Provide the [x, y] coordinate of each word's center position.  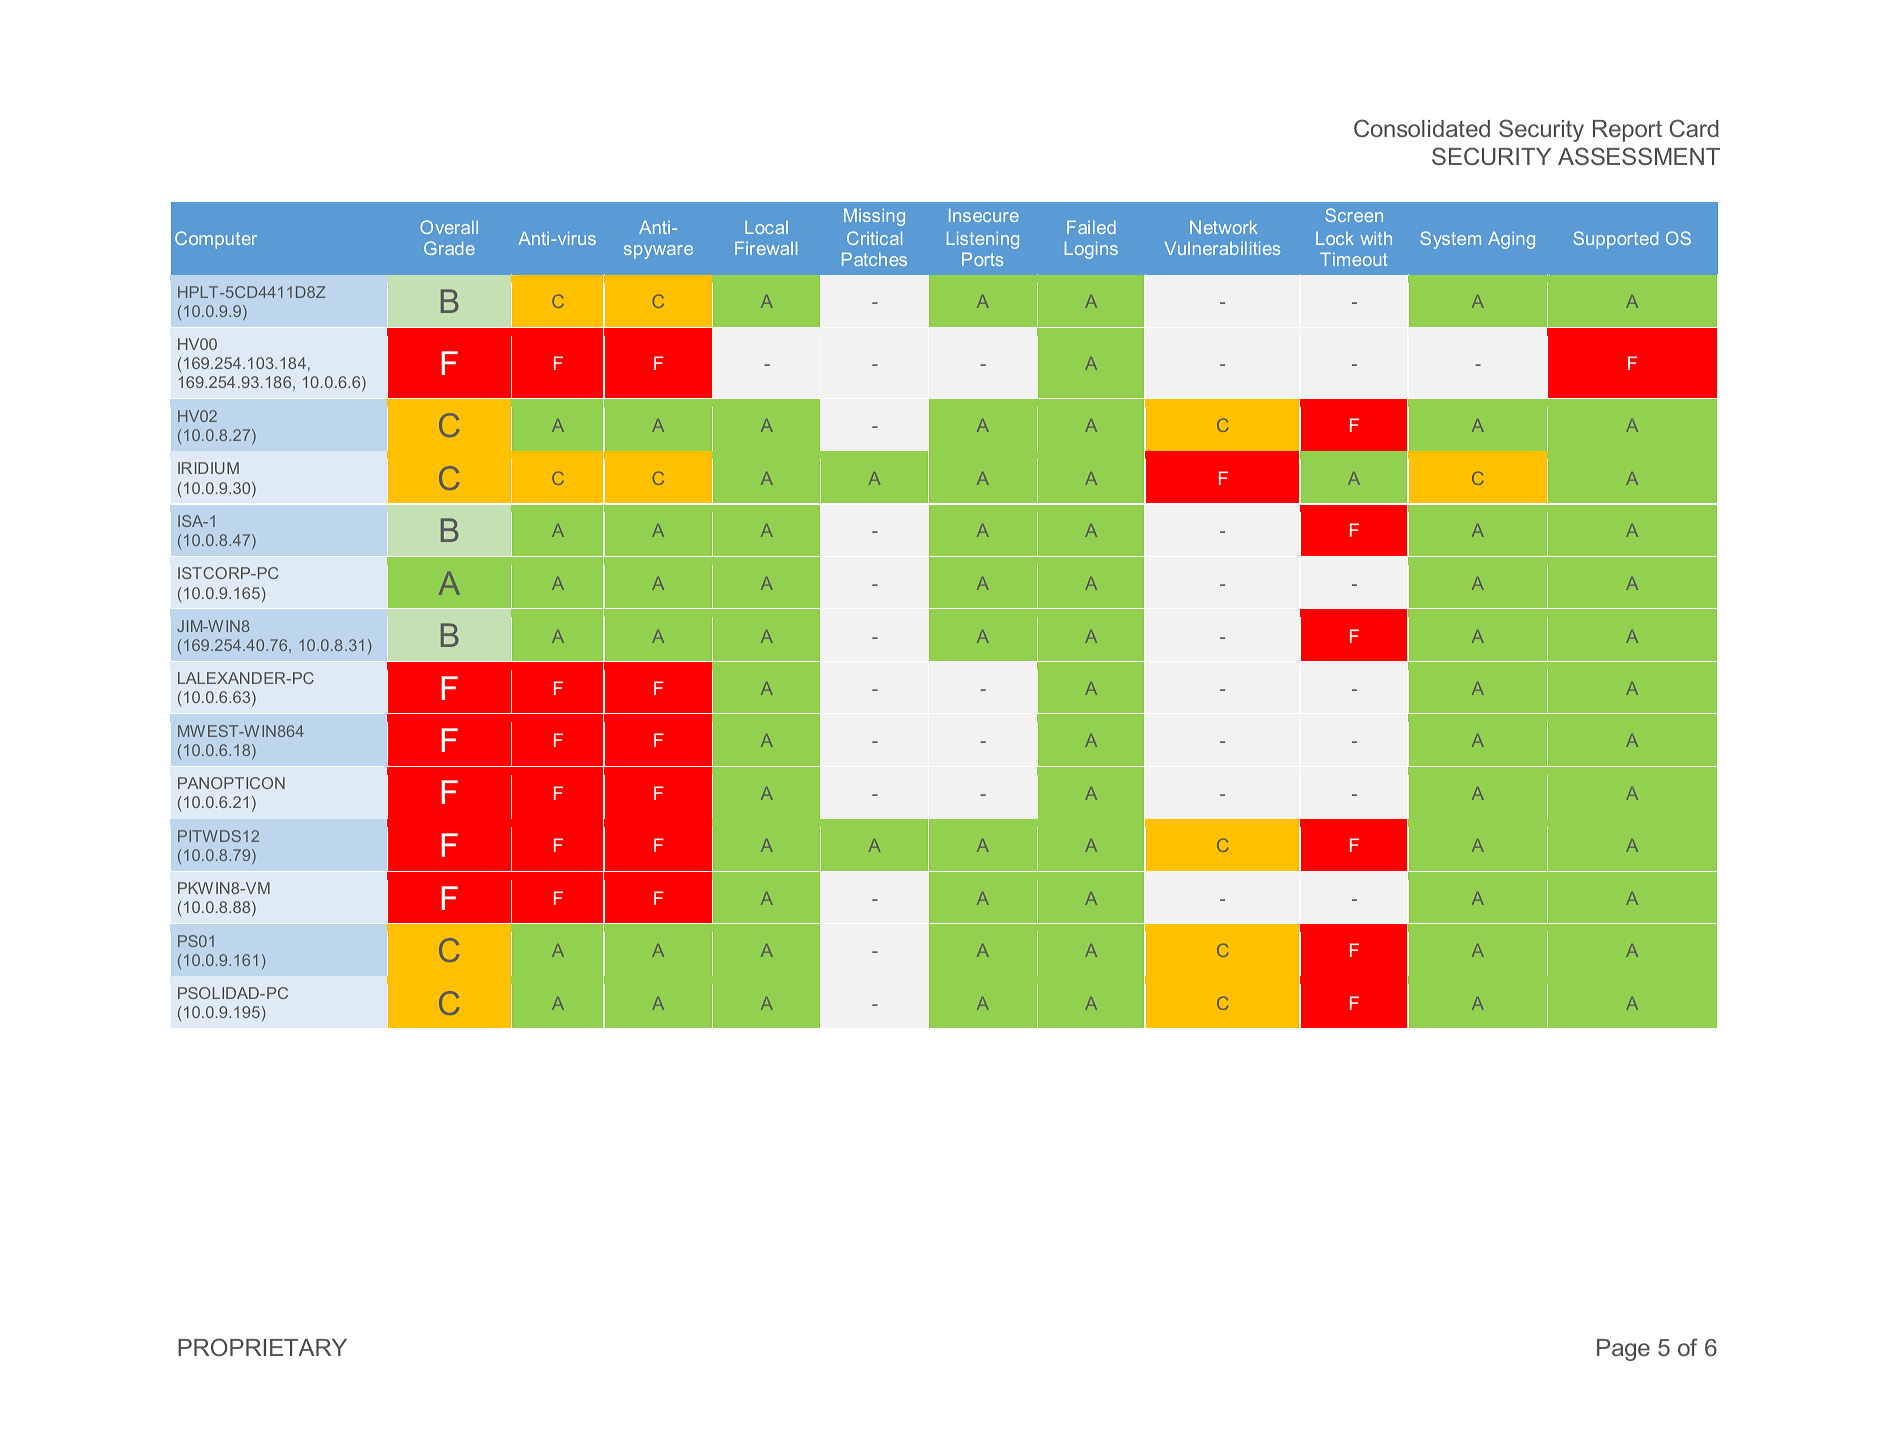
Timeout [1354, 259]
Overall [449, 227]
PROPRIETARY [262, 1347]
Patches [874, 259]
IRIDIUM [208, 468]
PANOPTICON [231, 783]
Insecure [984, 215]
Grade [449, 248]
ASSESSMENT [1639, 156]
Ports [982, 259]
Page [1623, 1350]
